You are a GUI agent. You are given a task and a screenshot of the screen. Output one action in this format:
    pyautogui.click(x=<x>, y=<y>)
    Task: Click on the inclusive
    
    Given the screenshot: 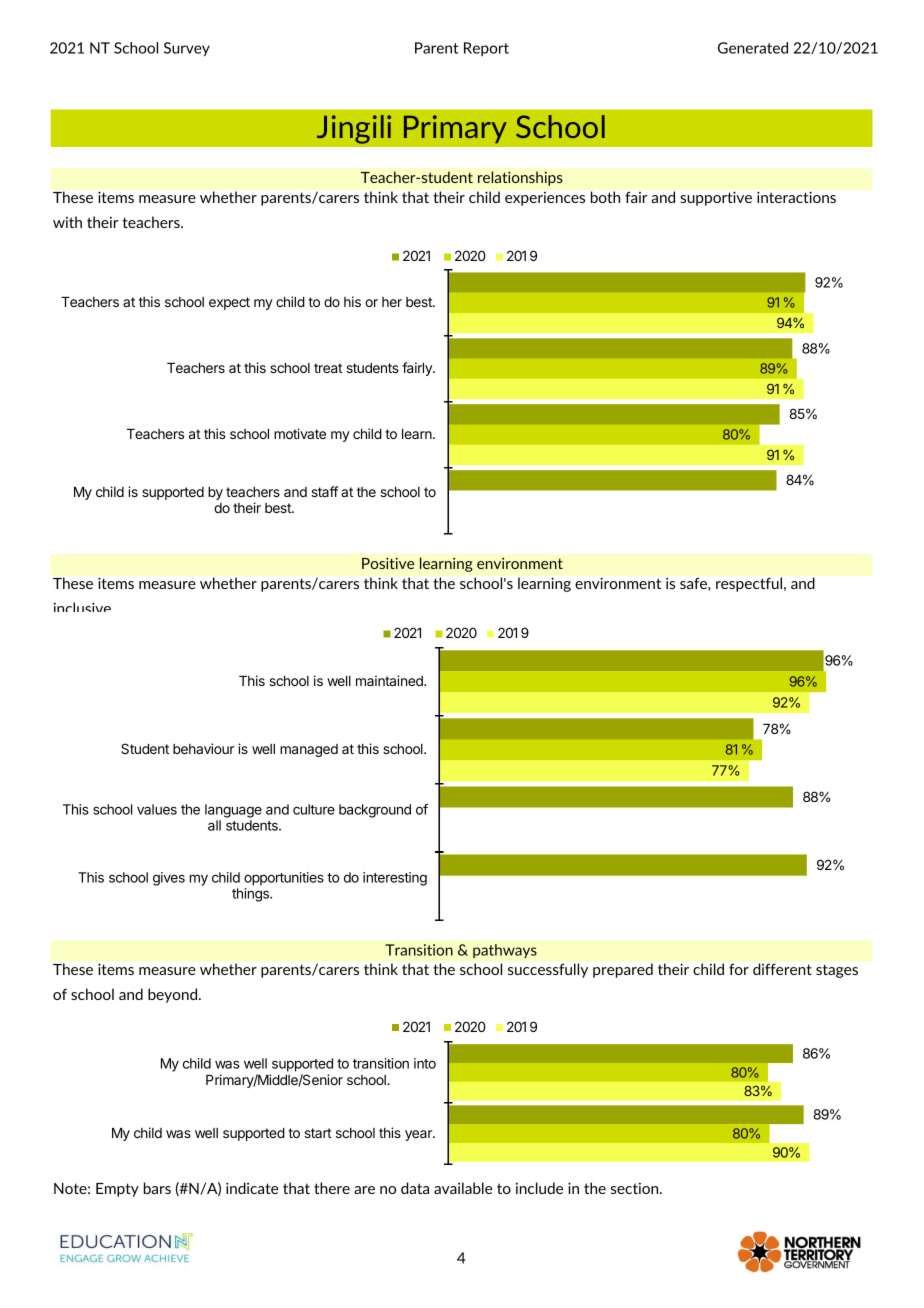 What is the action you would take?
    pyautogui.click(x=82, y=607)
